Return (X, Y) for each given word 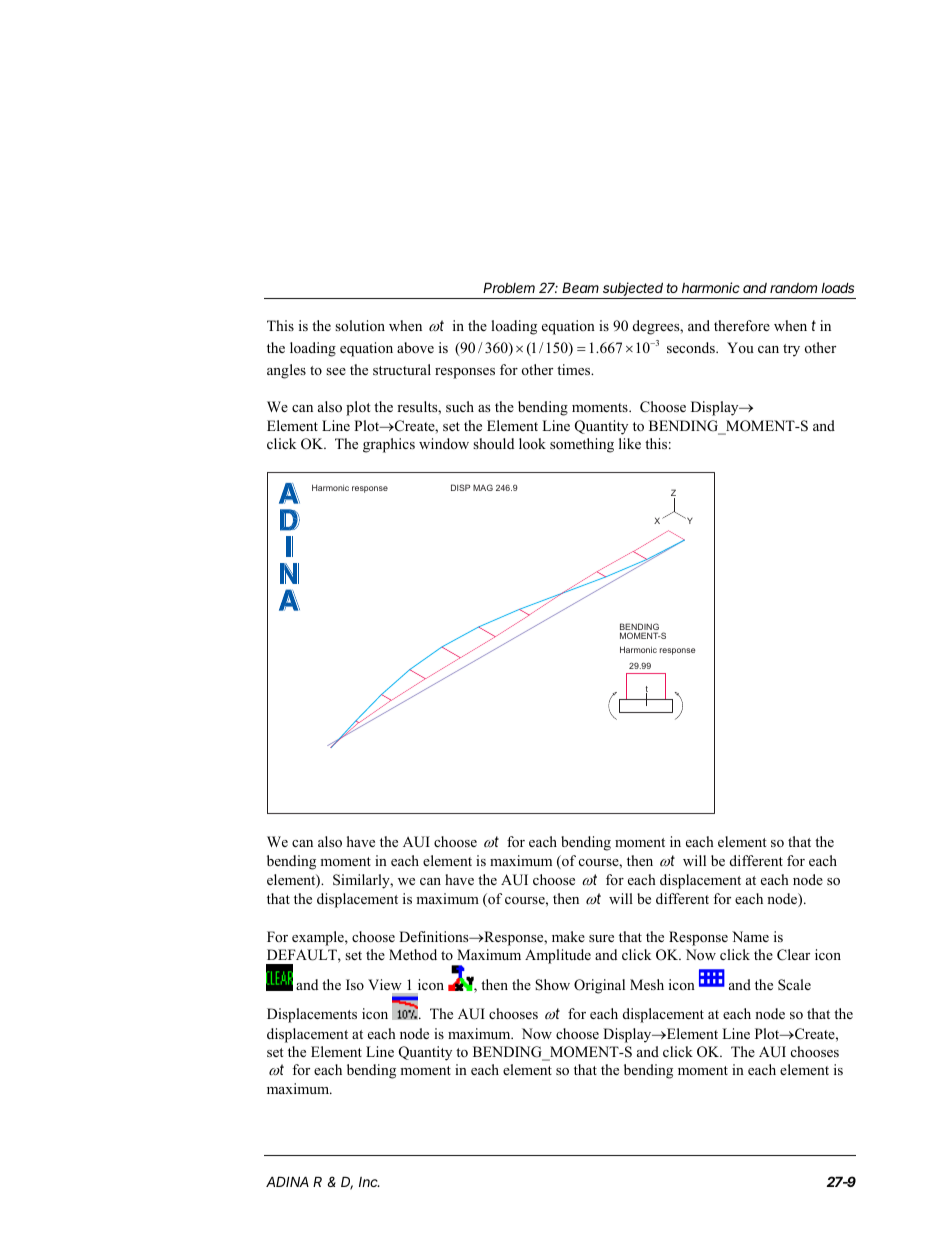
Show (552, 985)
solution (360, 325)
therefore (742, 325)
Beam (580, 287)
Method (413, 954)
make (568, 936)
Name (750, 936)
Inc (369, 1182)
